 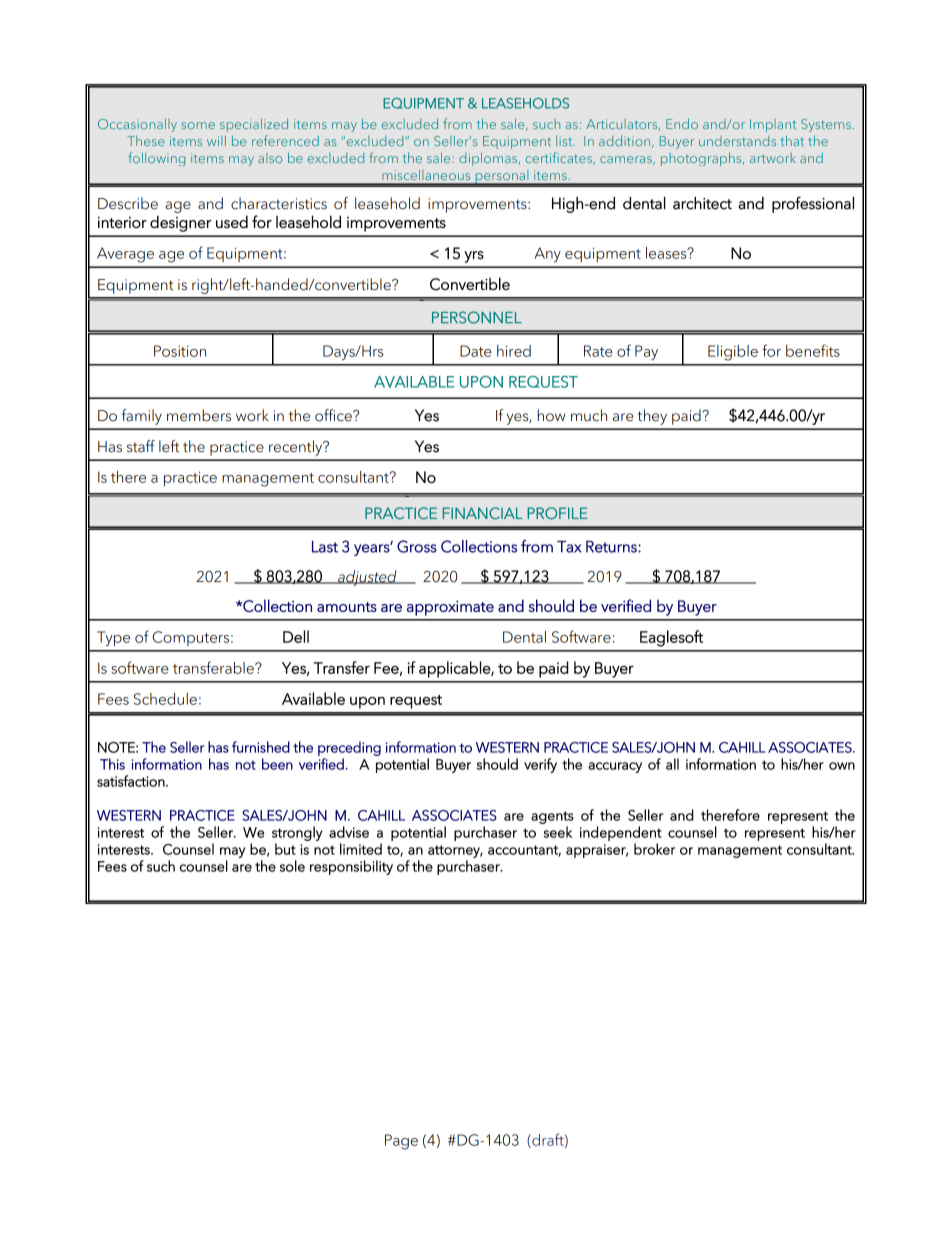 I want to click on diplomas, so click(x=489, y=159).
